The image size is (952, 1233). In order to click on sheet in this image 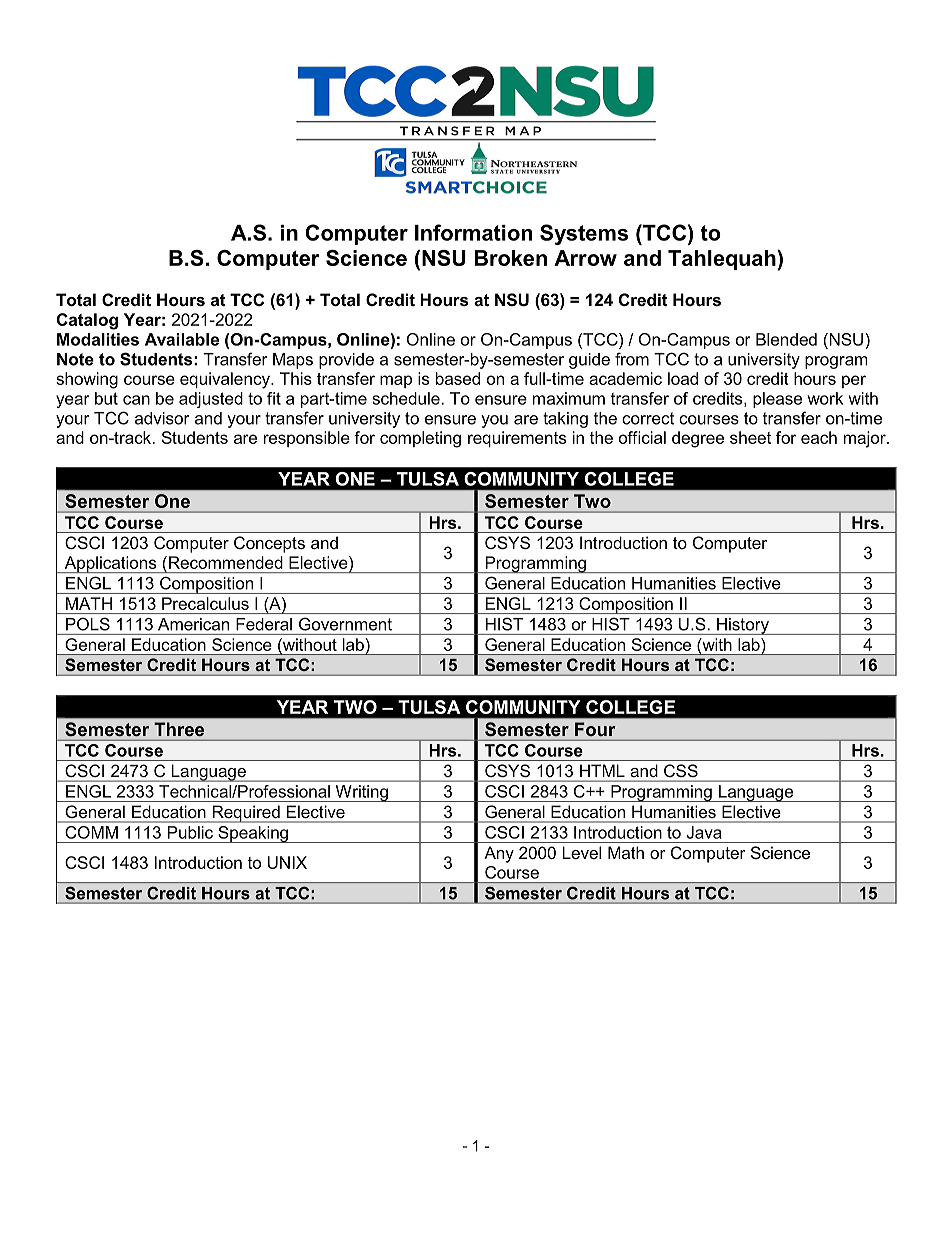, I will do `click(750, 437)`.
